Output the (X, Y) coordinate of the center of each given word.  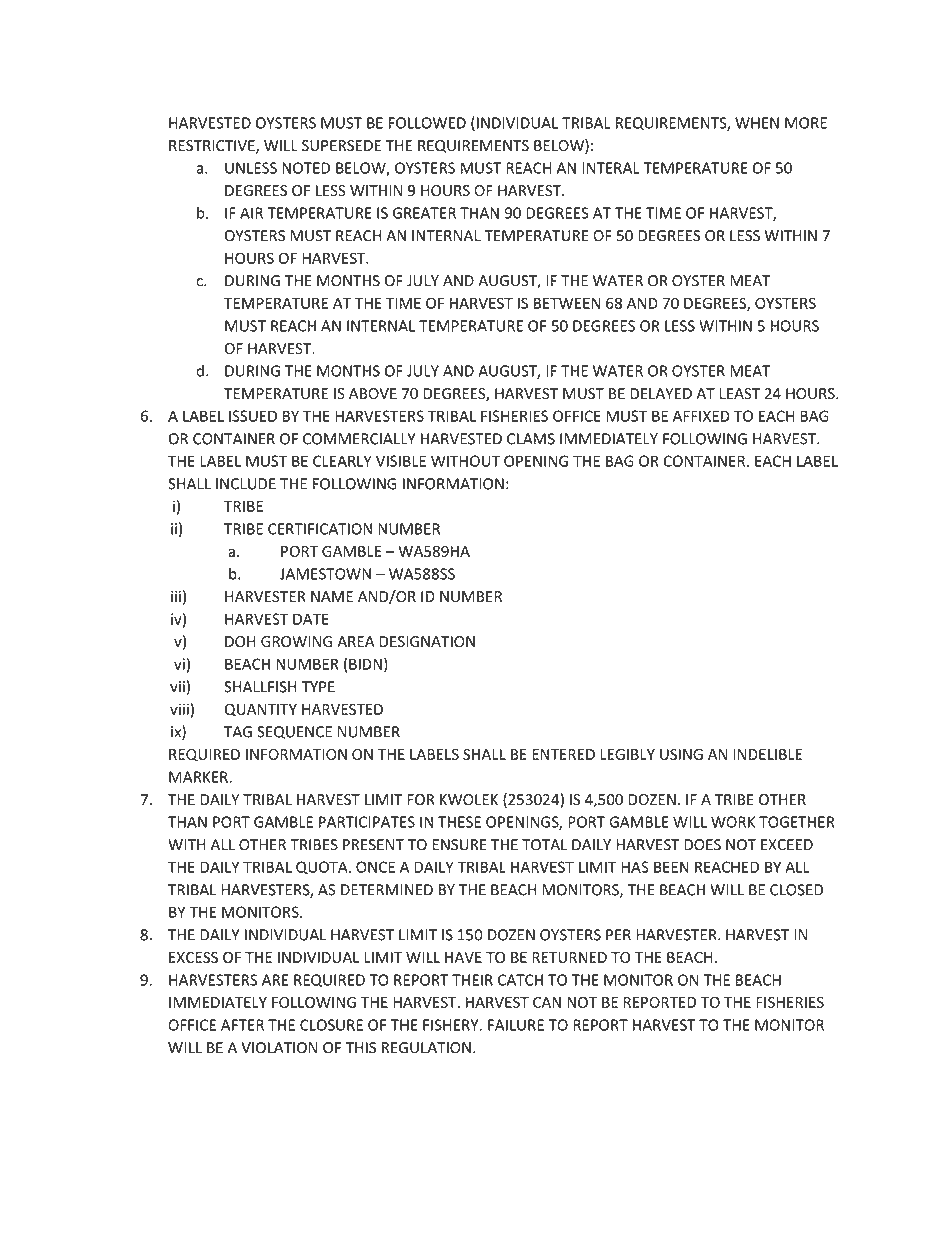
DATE (311, 619)
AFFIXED (701, 416)
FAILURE (516, 1025)
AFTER (242, 1025)
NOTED (306, 168)
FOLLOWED (427, 123)
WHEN (757, 123)
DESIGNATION (427, 641)
